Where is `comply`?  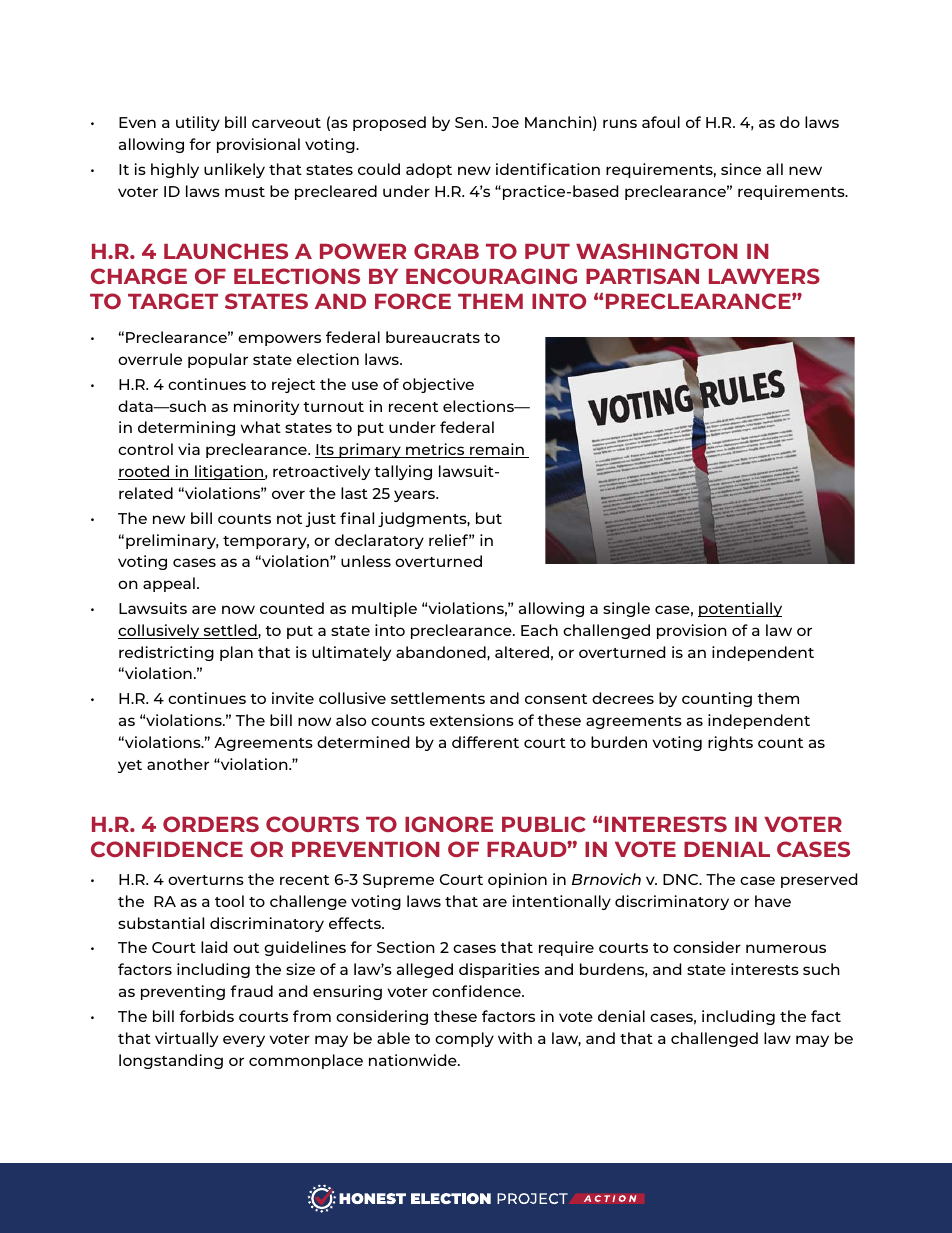
comply is located at coordinates (464, 1039).
